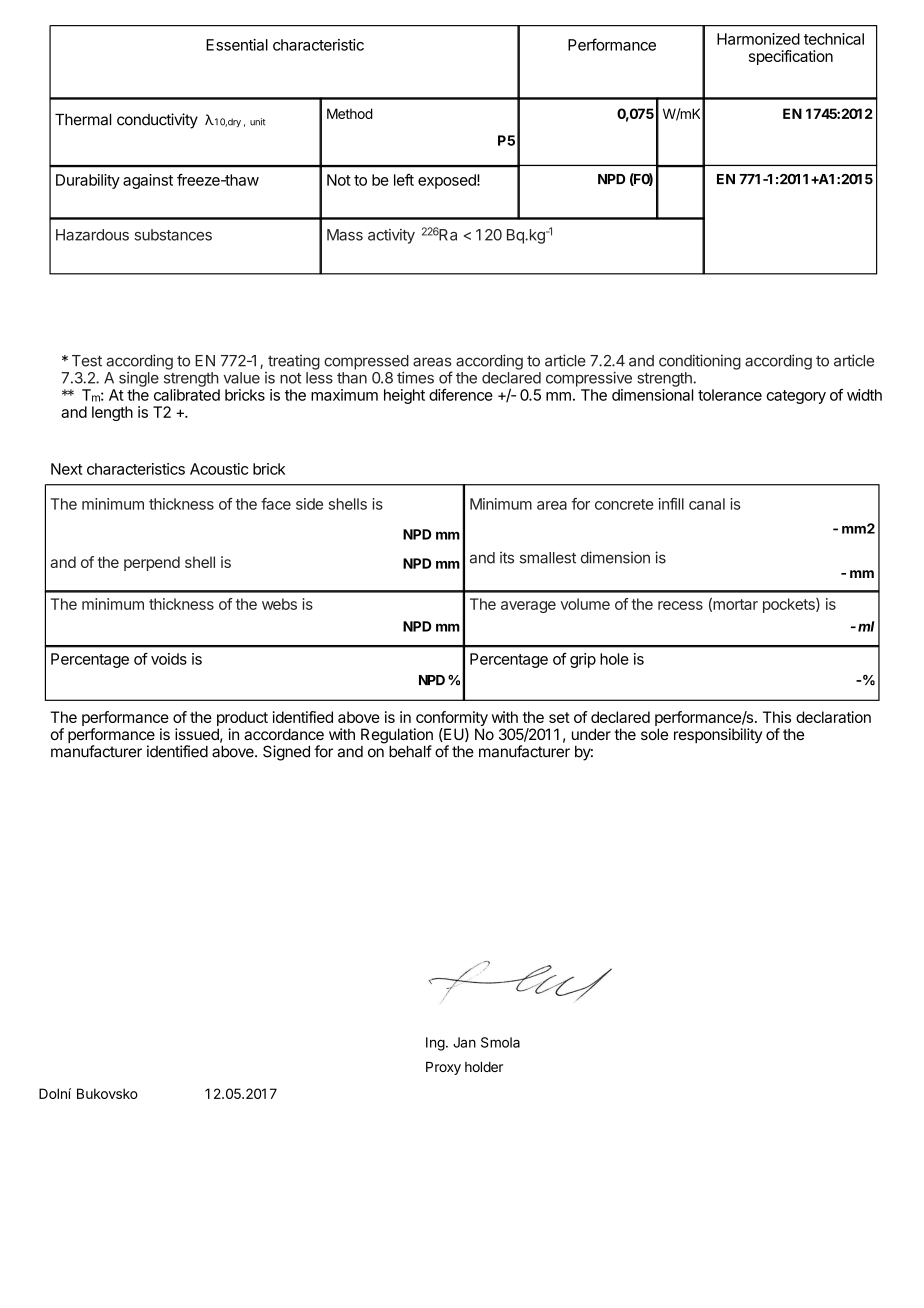 The height and width of the image is (1308, 924). Describe the element at coordinates (464, 1042) in the image. I see `Jan` at that location.
